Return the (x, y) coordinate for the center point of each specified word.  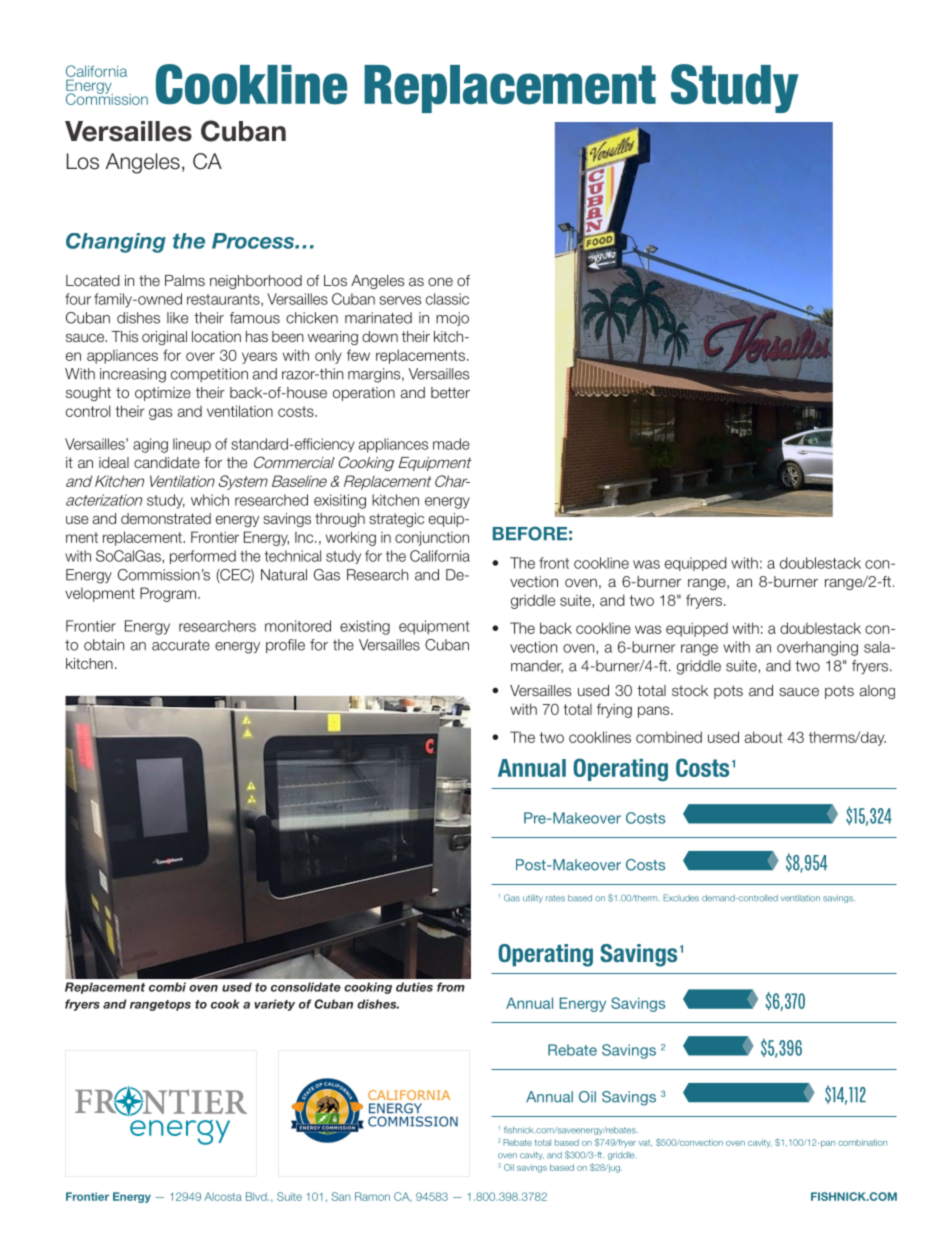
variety (274, 1005)
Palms (185, 280)
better (450, 392)
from (451, 987)
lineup (192, 445)
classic (447, 299)
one (440, 281)
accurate (181, 645)
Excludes (681, 898)
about (764, 737)
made (451, 444)
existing (365, 627)
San (341, 1196)
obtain (104, 645)
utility (533, 899)
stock (690, 690)
